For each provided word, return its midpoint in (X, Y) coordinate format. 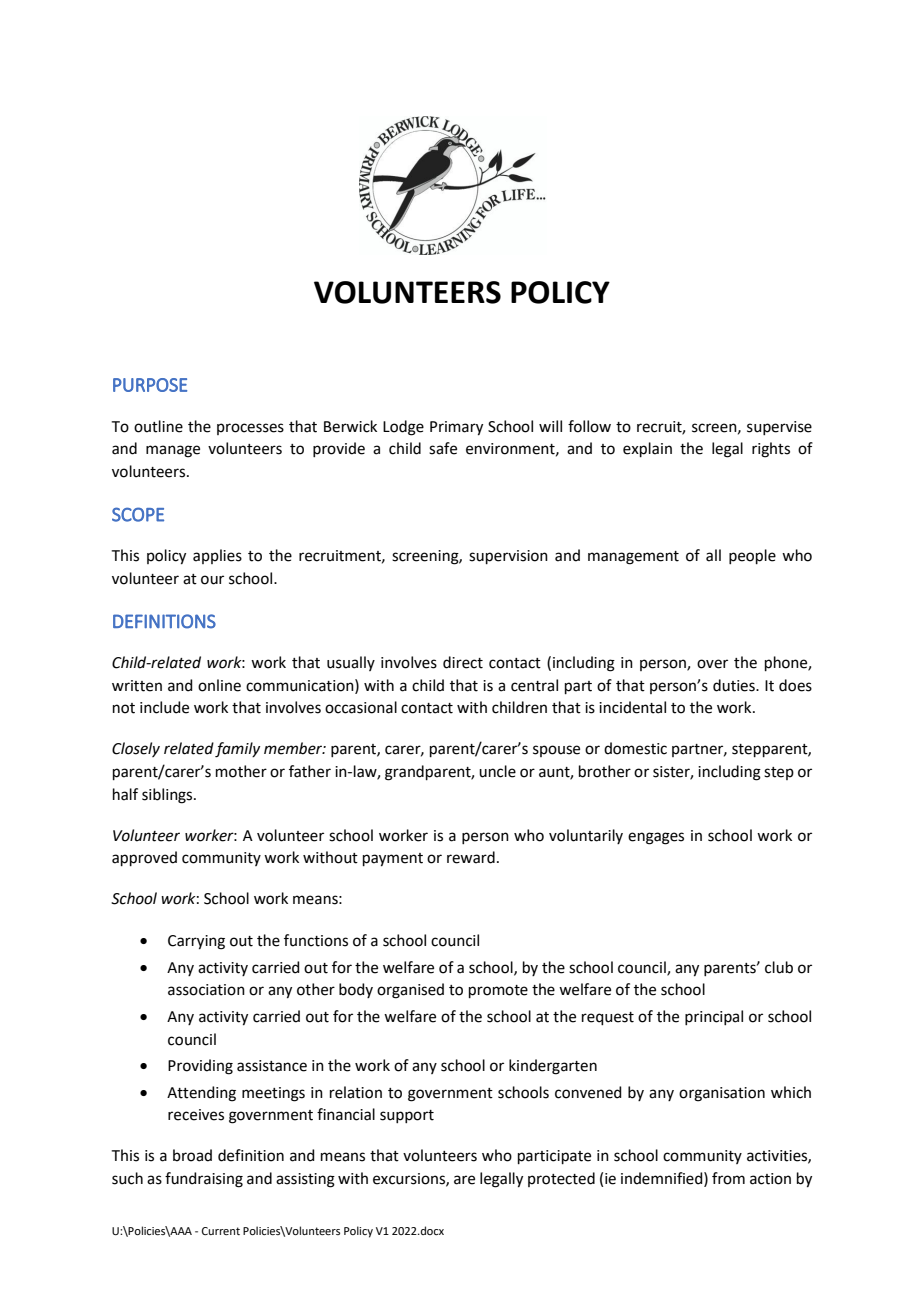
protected (561, 1179)
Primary (456, 428)
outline (158, 426)
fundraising (204, 1180)
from (728, 1178)
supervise (779, 428)
